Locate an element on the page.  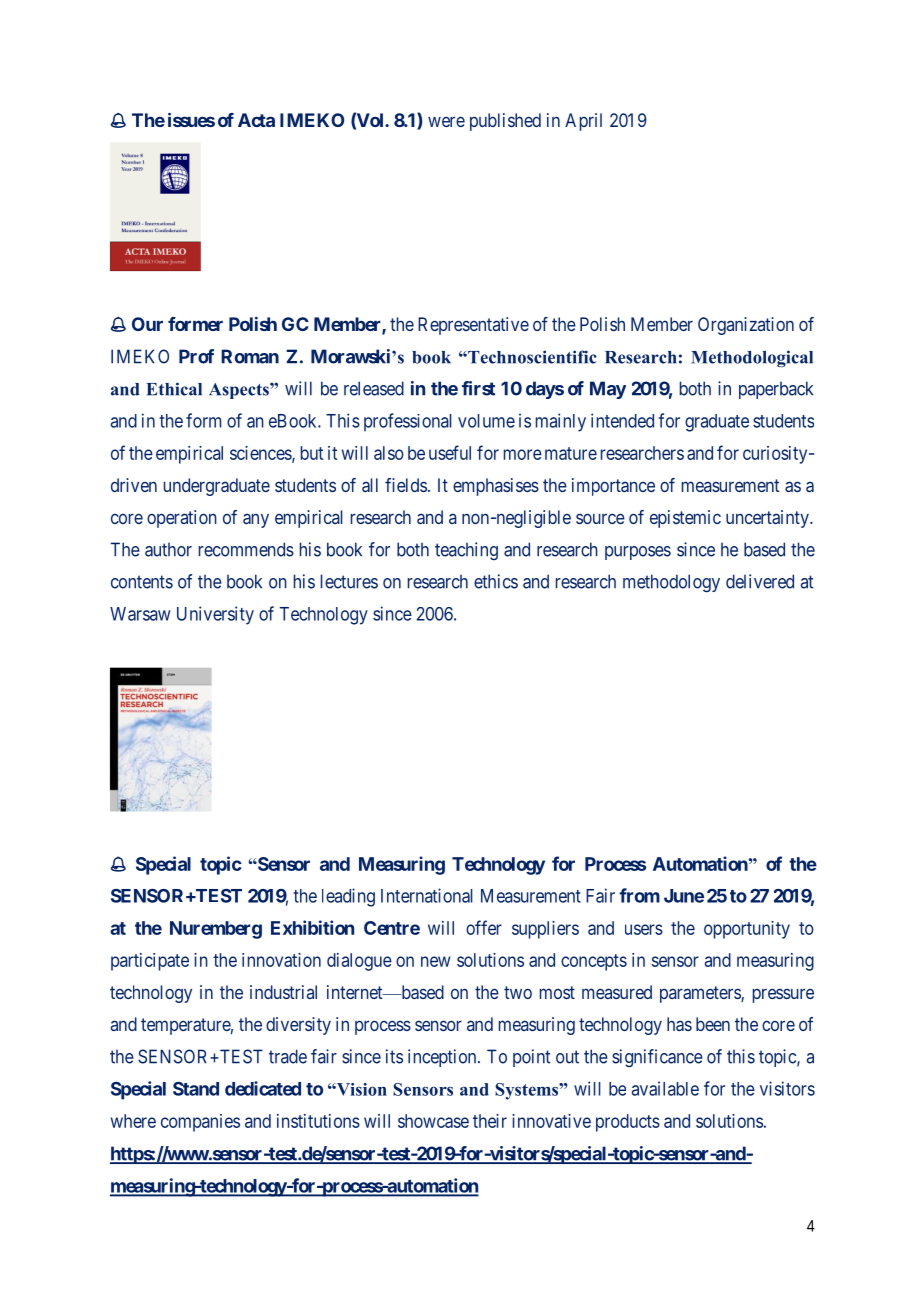
April is located at coordinates (583, 122).
